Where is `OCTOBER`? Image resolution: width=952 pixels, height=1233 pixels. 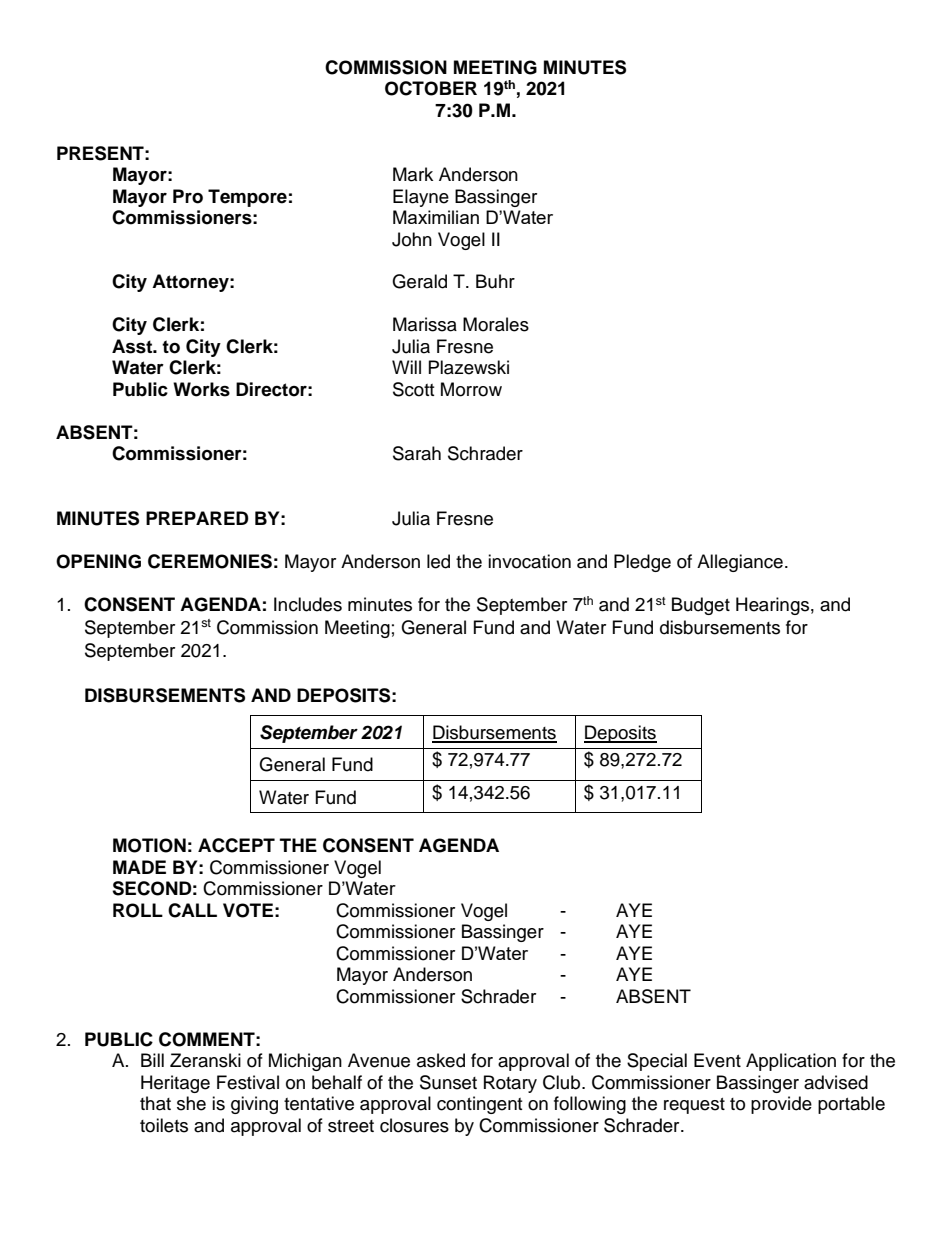 OCTOBER is located at coordinates (431, 88).
